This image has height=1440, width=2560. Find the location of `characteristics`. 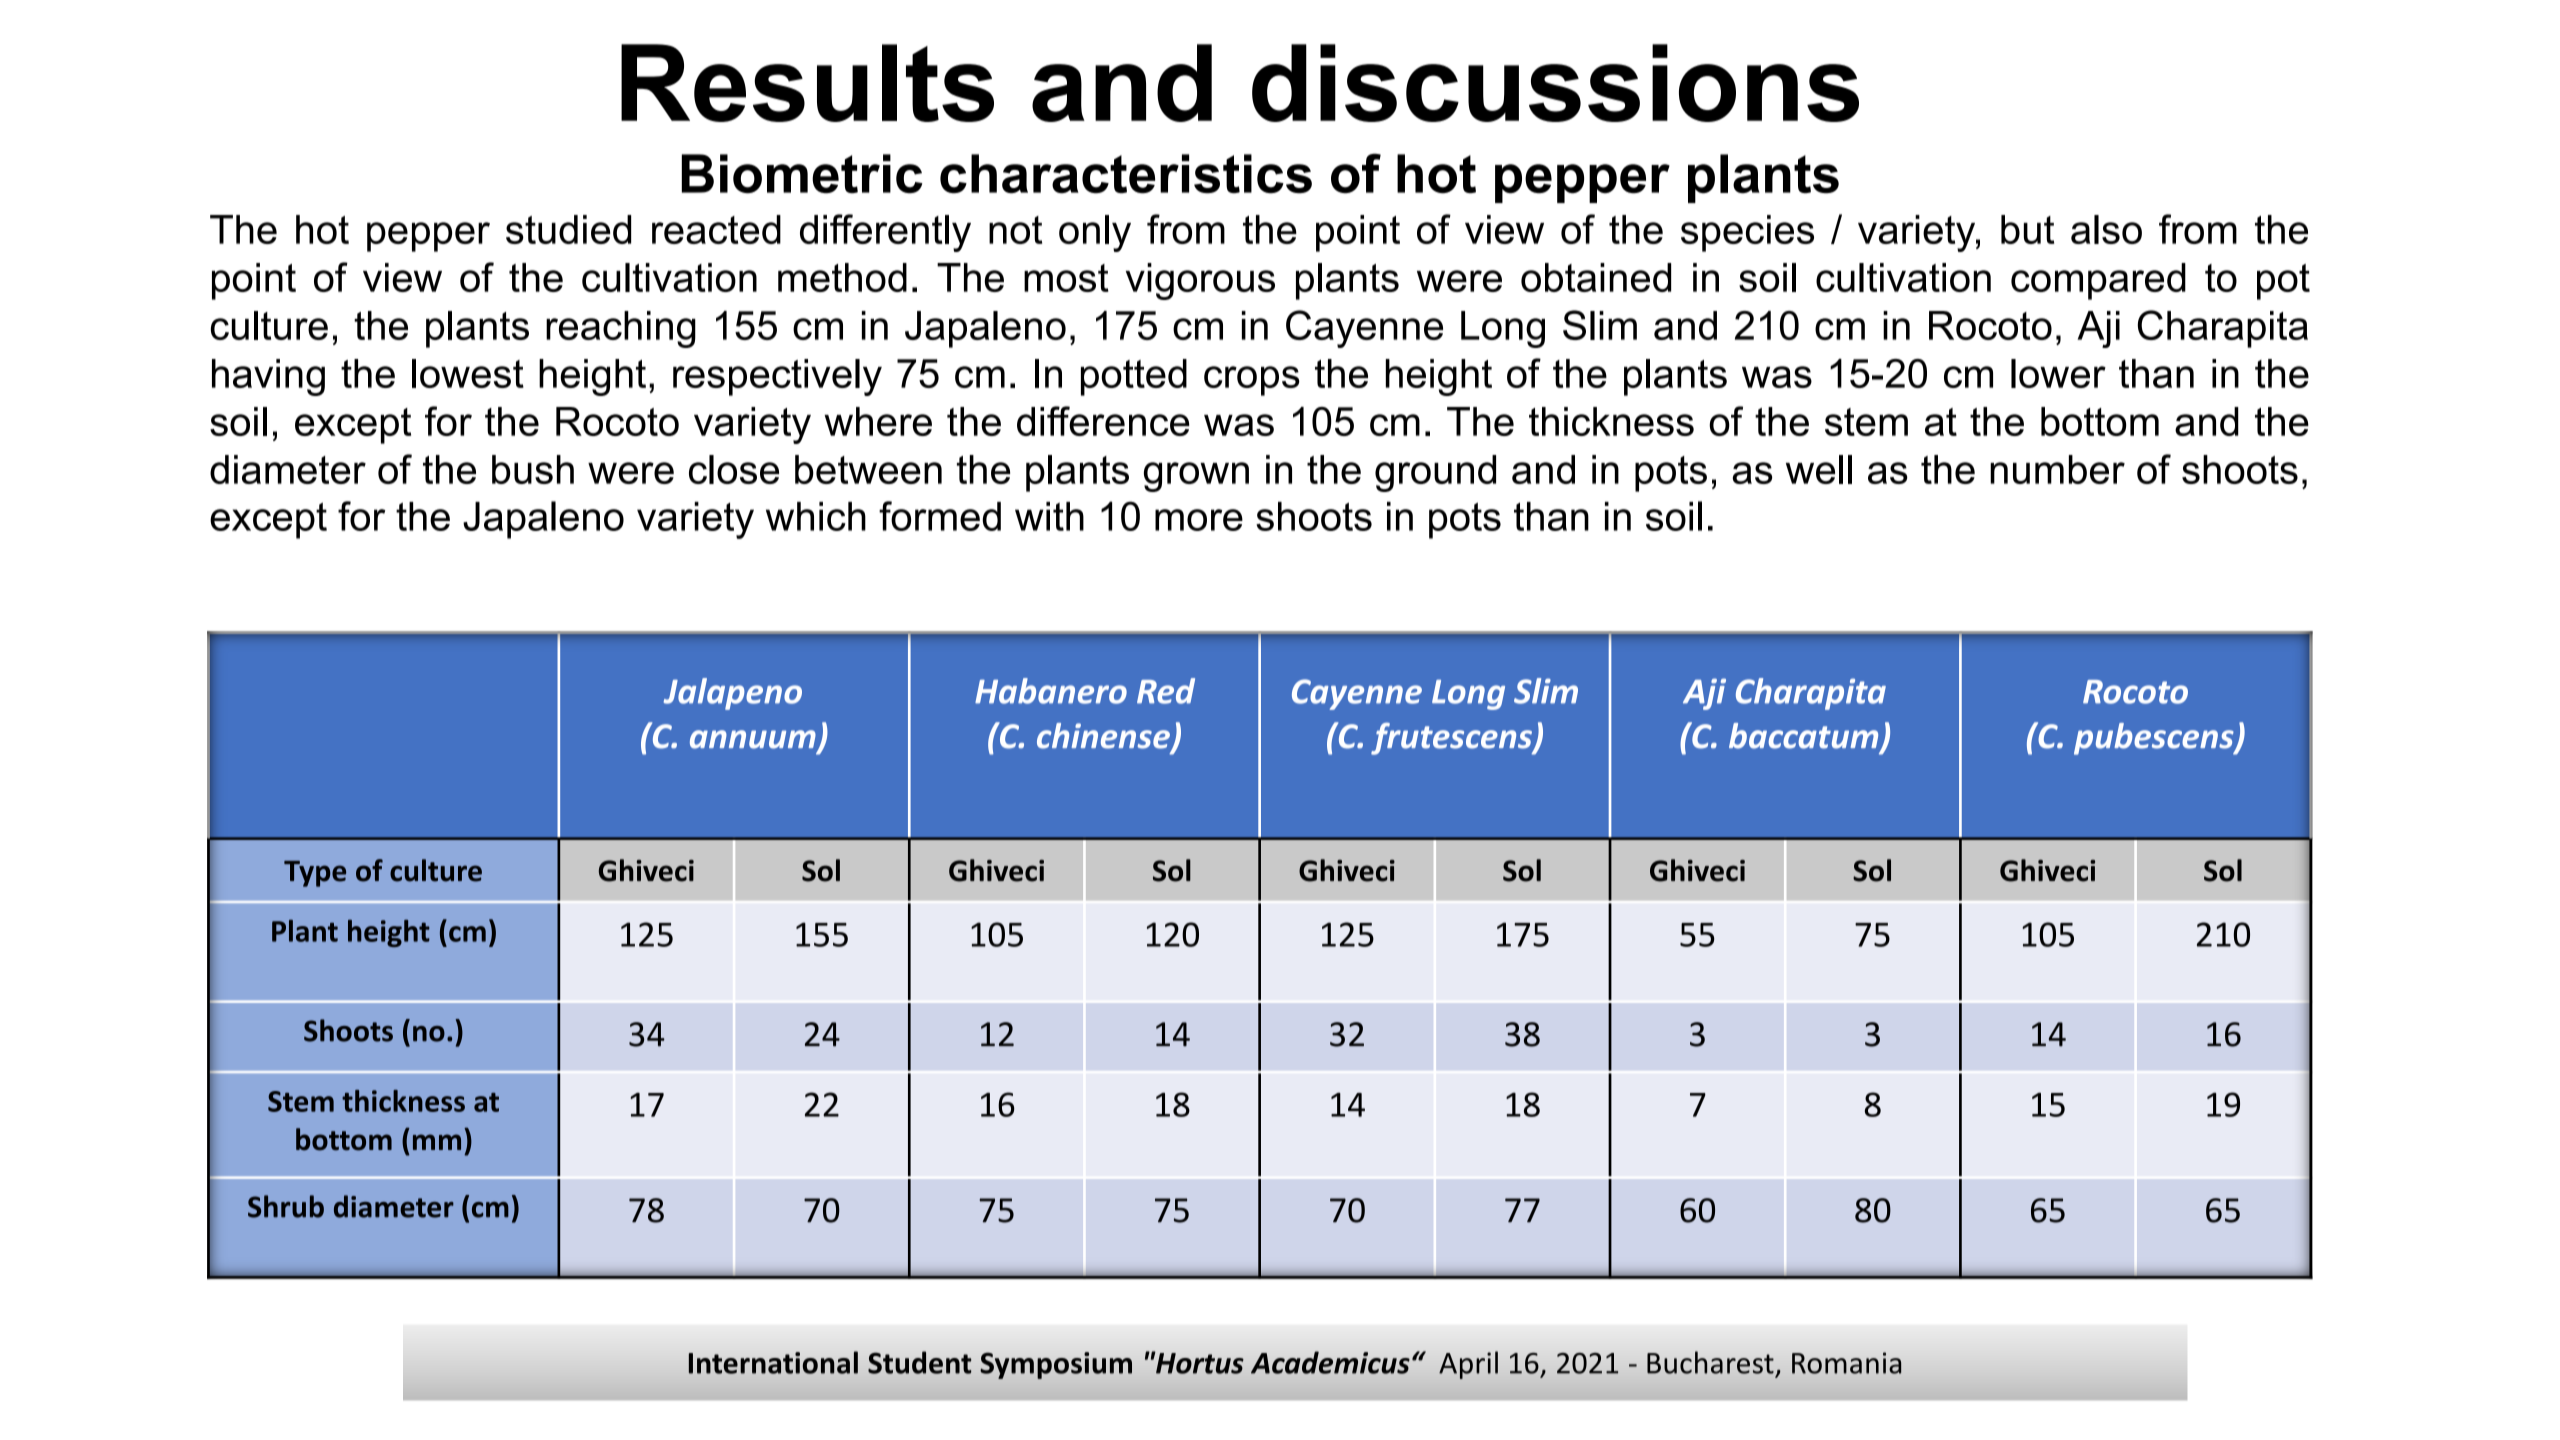

characteristics is located at coordinates (1126, 174).
